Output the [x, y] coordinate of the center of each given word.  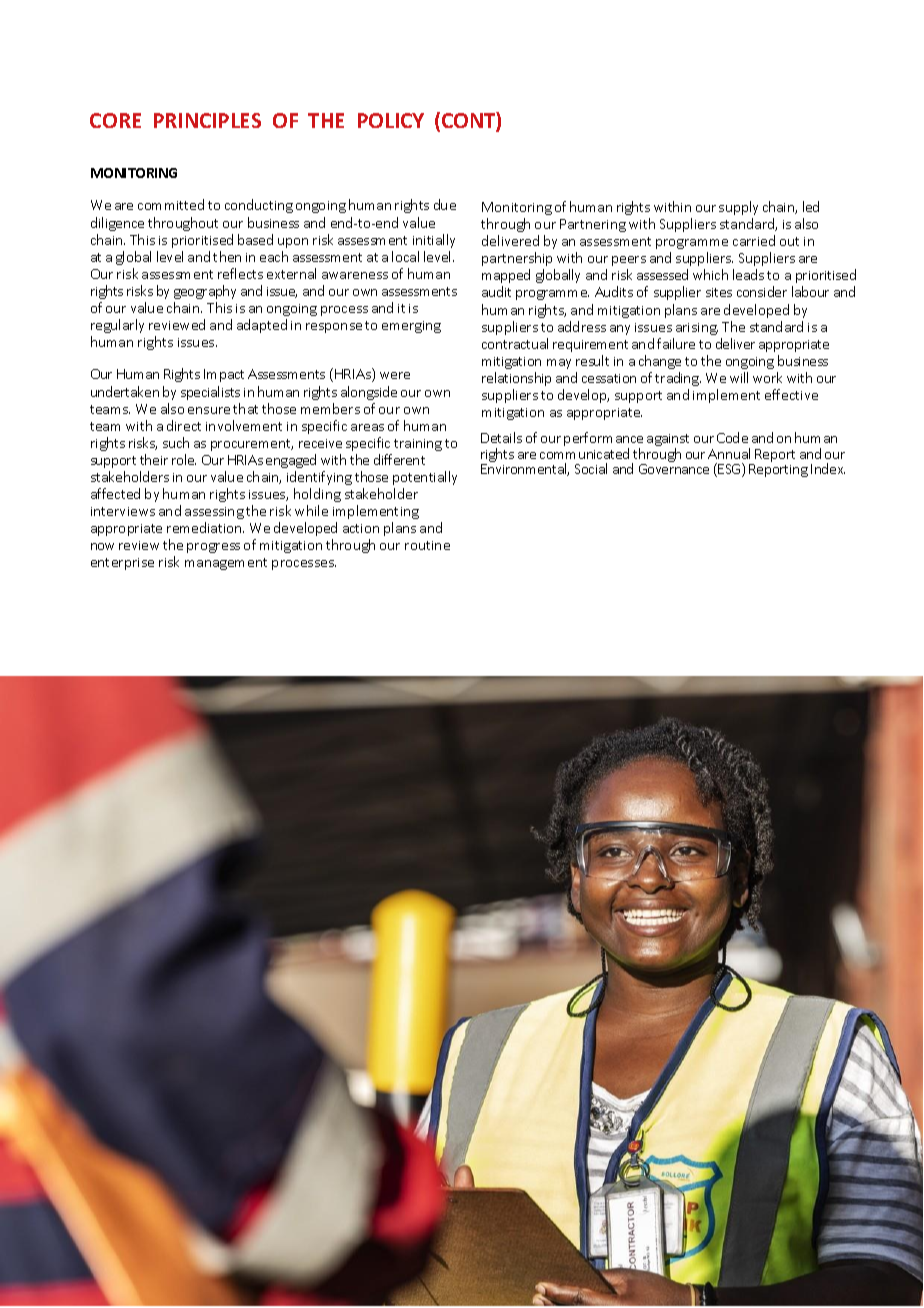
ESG [730, 470]
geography [205, 292]
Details [501, 437]
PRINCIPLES [207, 120]
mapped [506, 276]
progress [213, 548]
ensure [209, 410]
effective [791, 394]
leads [748, 274]
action [361, 528]
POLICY [391, 120]
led [811, 206]
